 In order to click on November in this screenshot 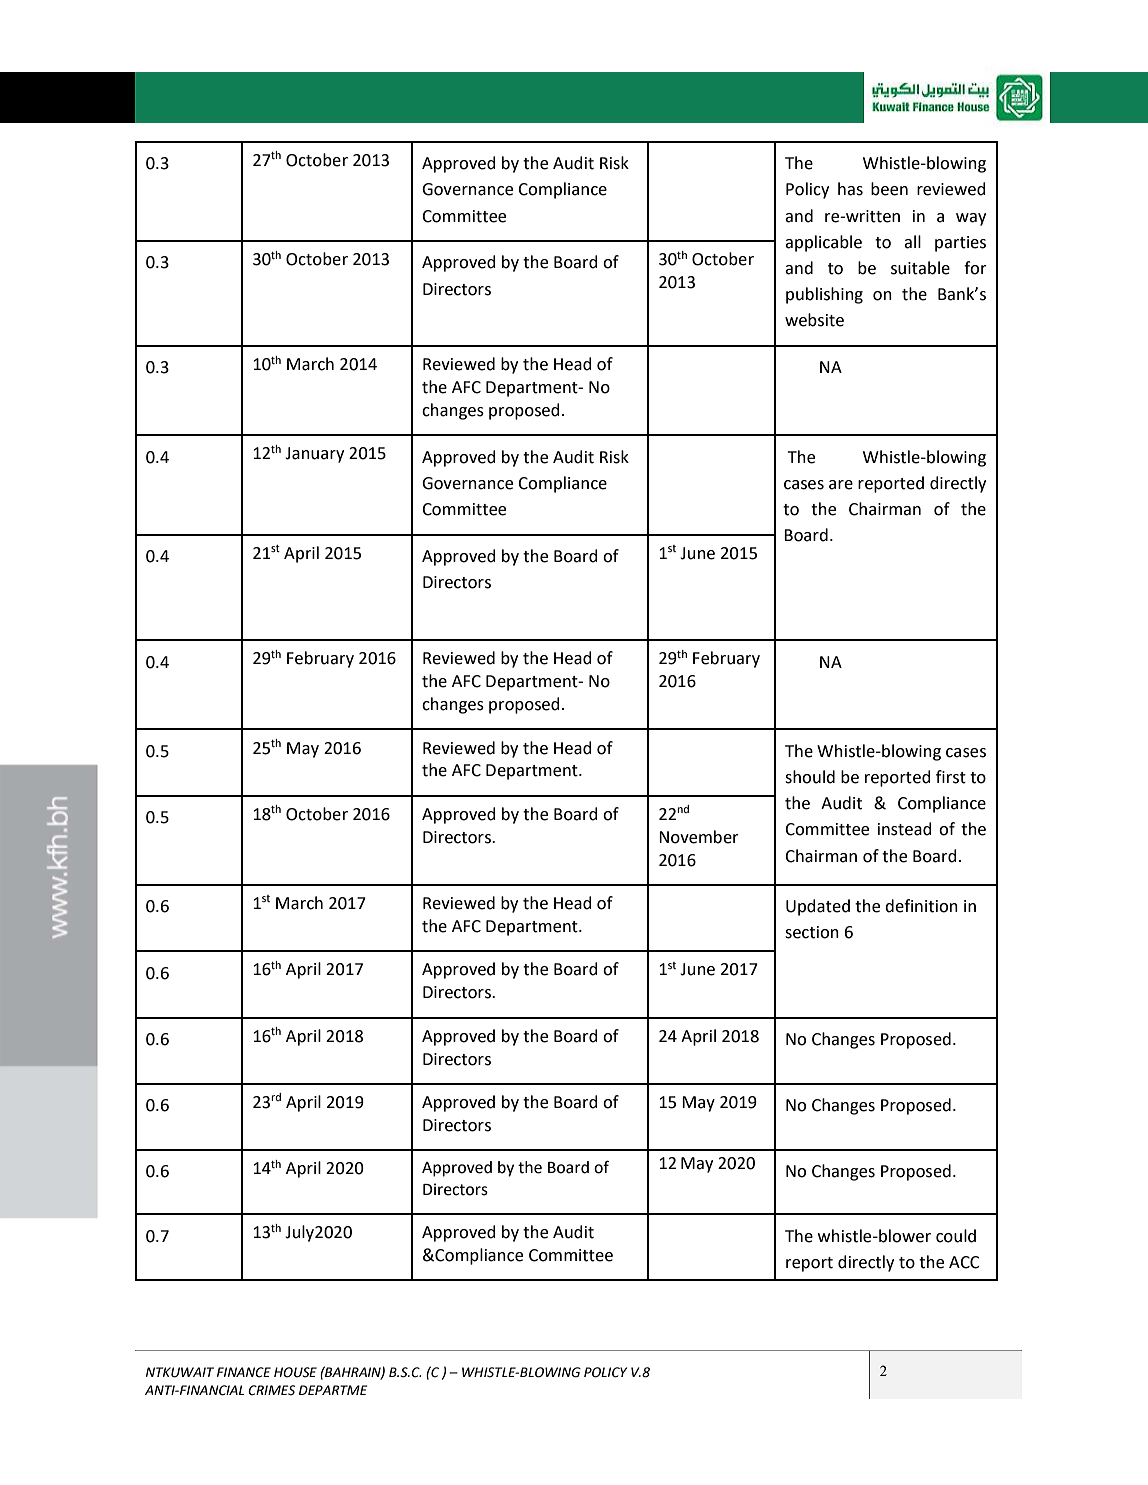, I will do `click(699, 837)`.
